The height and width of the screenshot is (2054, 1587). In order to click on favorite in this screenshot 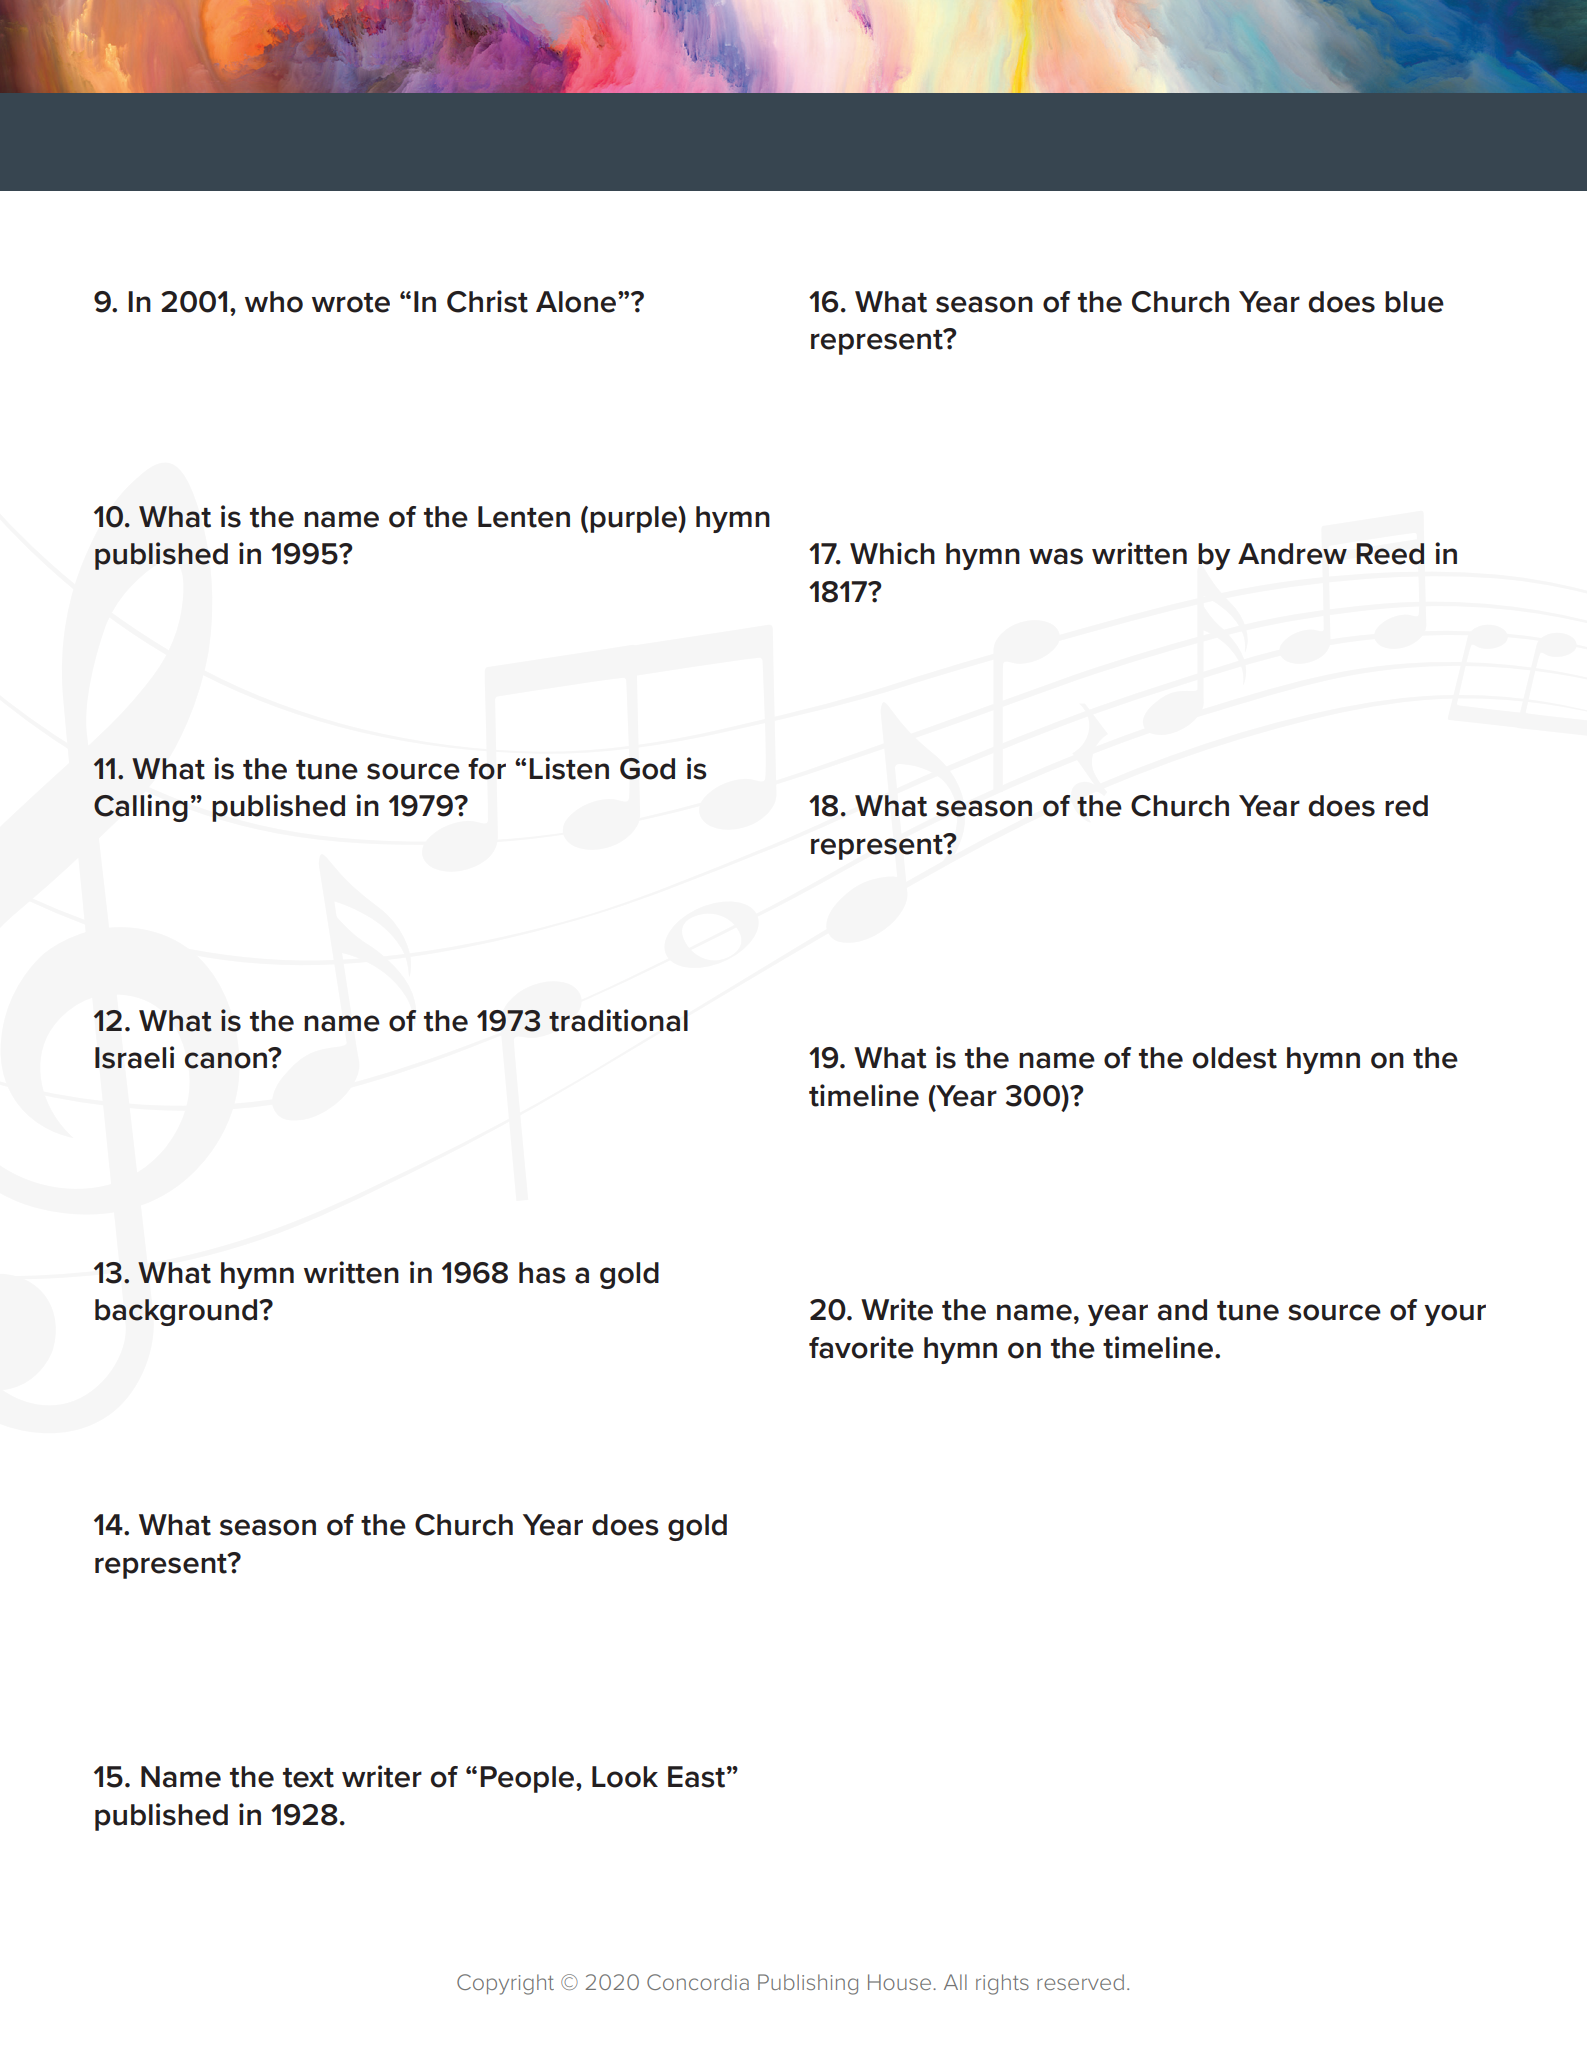, I will do `click(861, 1347)`.
